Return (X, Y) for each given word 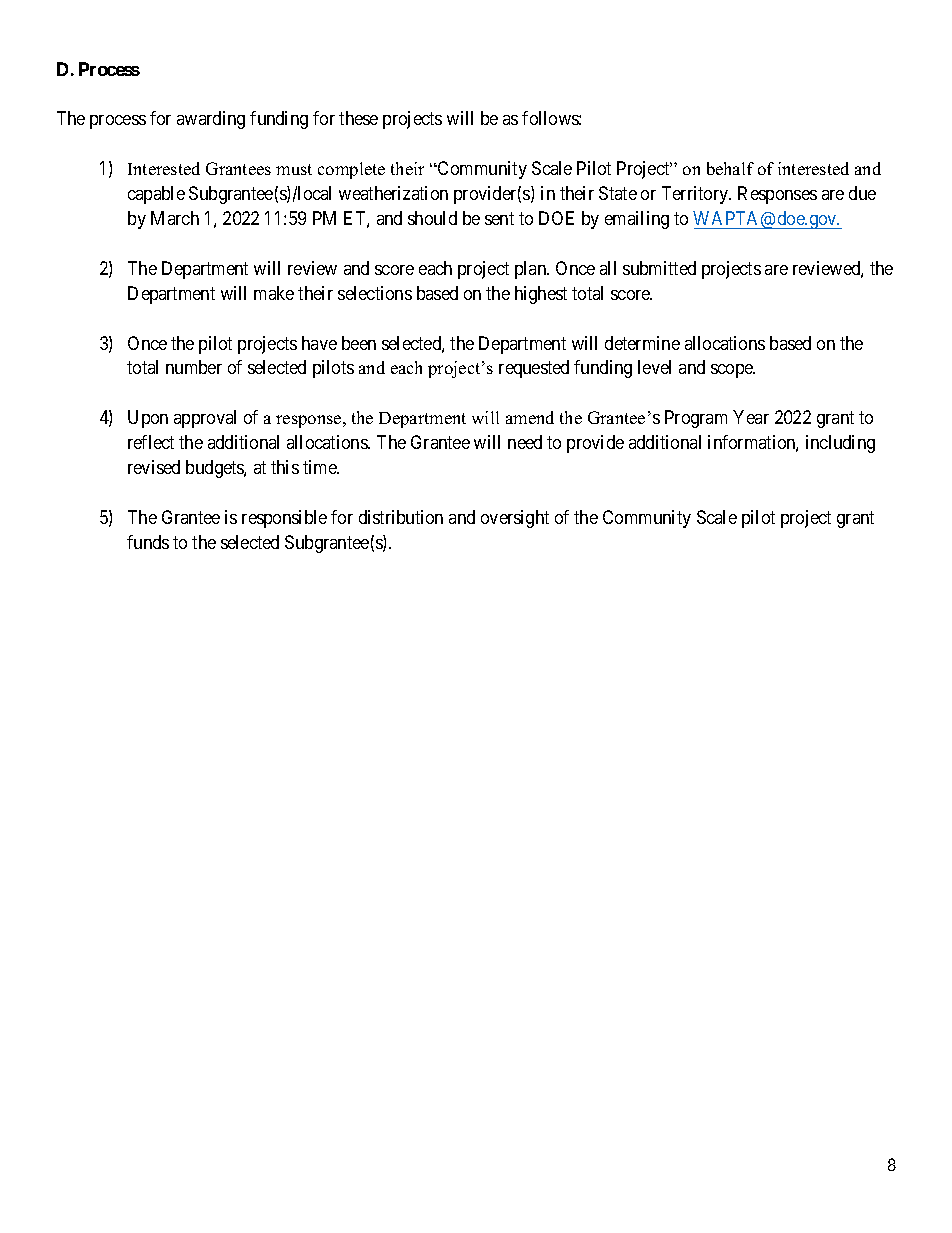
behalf (730, 168)
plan (532, 270)
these (358, 118)
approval (205, 419)
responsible (284, 519)
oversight (515, 519)
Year (751, 417)
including (840, 444)
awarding (211, 120)
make (274, 293)
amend (530, 417)
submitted (659, 268)
